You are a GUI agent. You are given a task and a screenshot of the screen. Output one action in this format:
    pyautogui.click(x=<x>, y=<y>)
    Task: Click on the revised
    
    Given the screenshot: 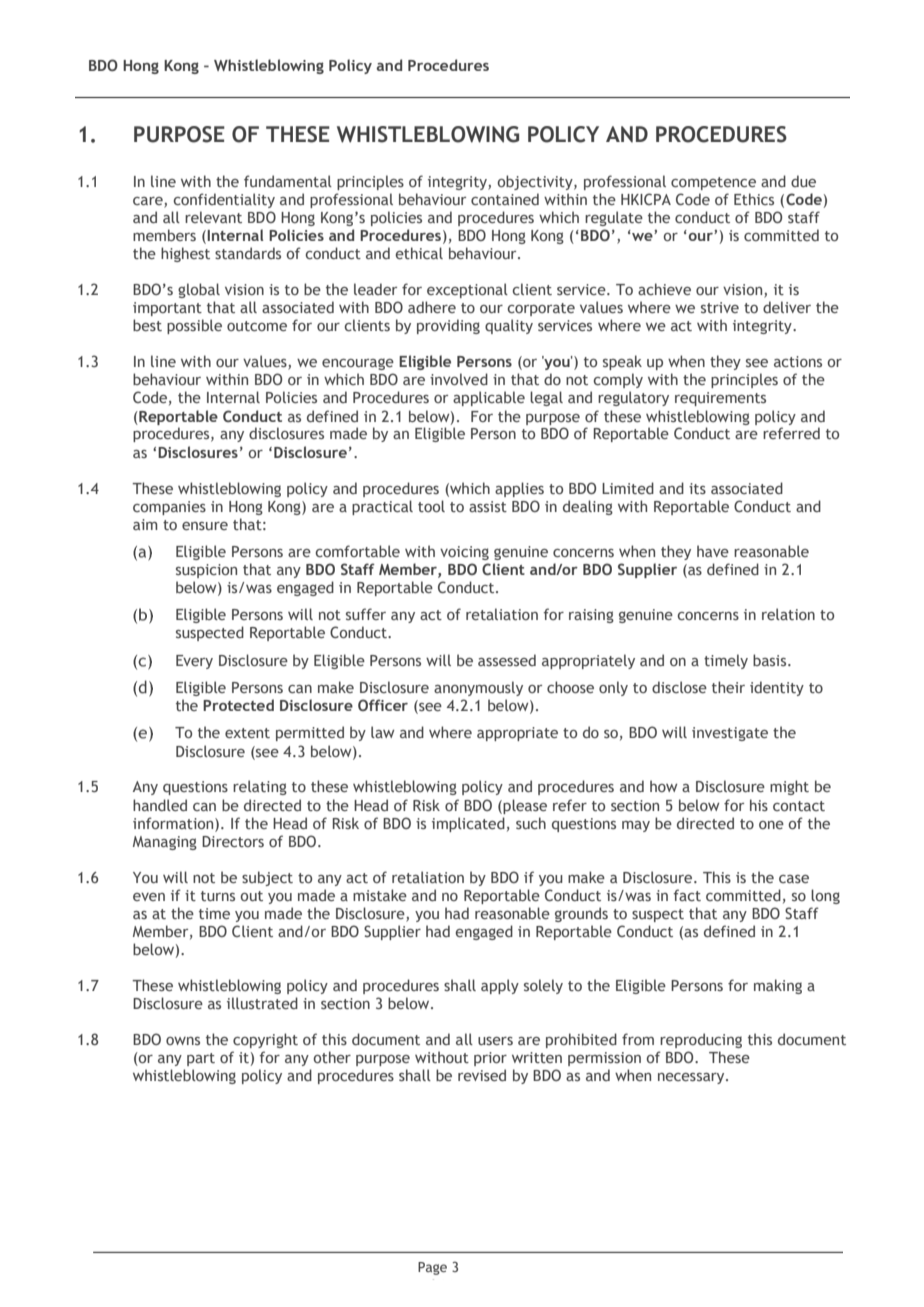 What is the action you would take?
    pyautogui.click(x=482, y=1075)
